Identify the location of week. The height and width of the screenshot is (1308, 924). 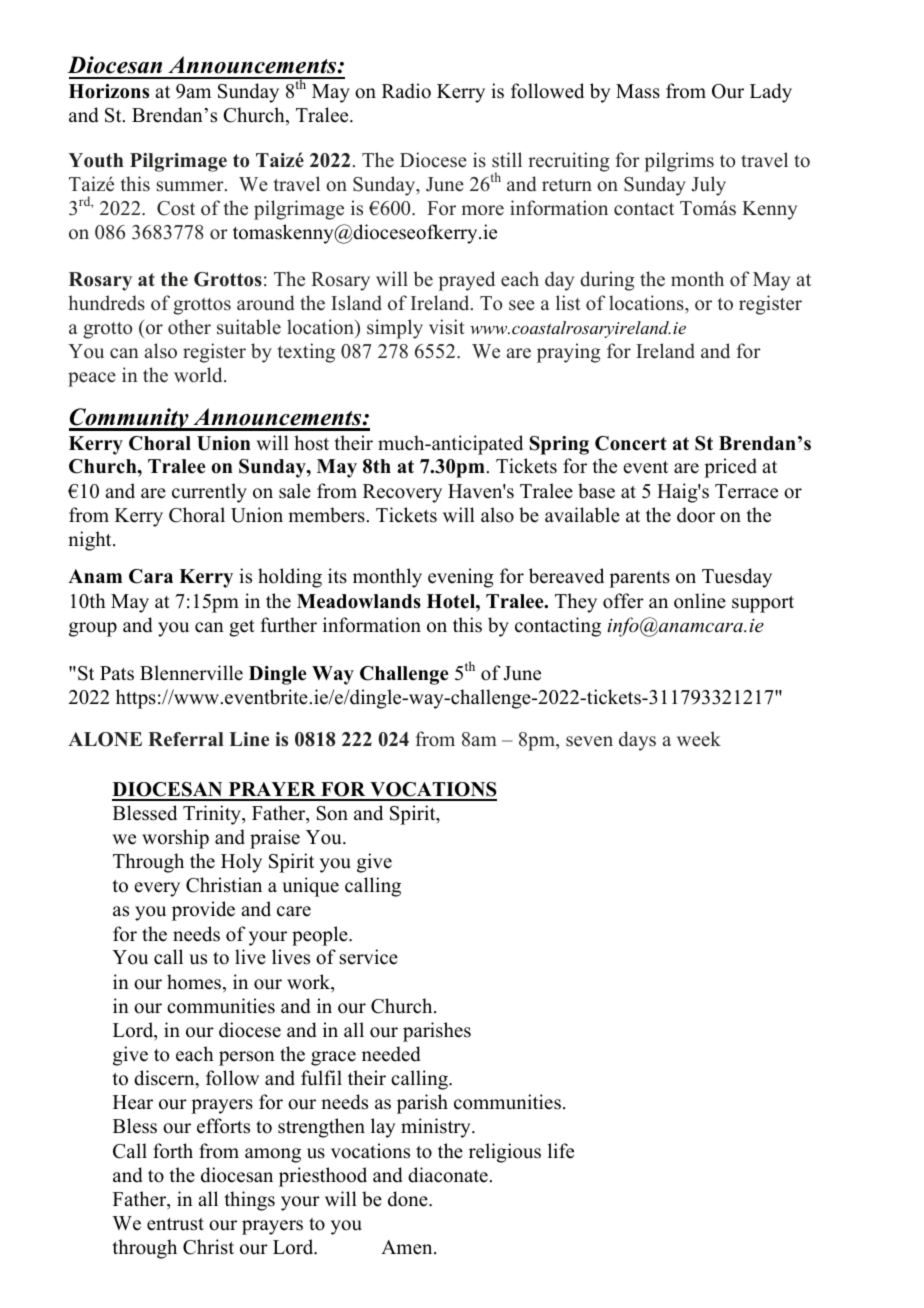
(699, 739).
